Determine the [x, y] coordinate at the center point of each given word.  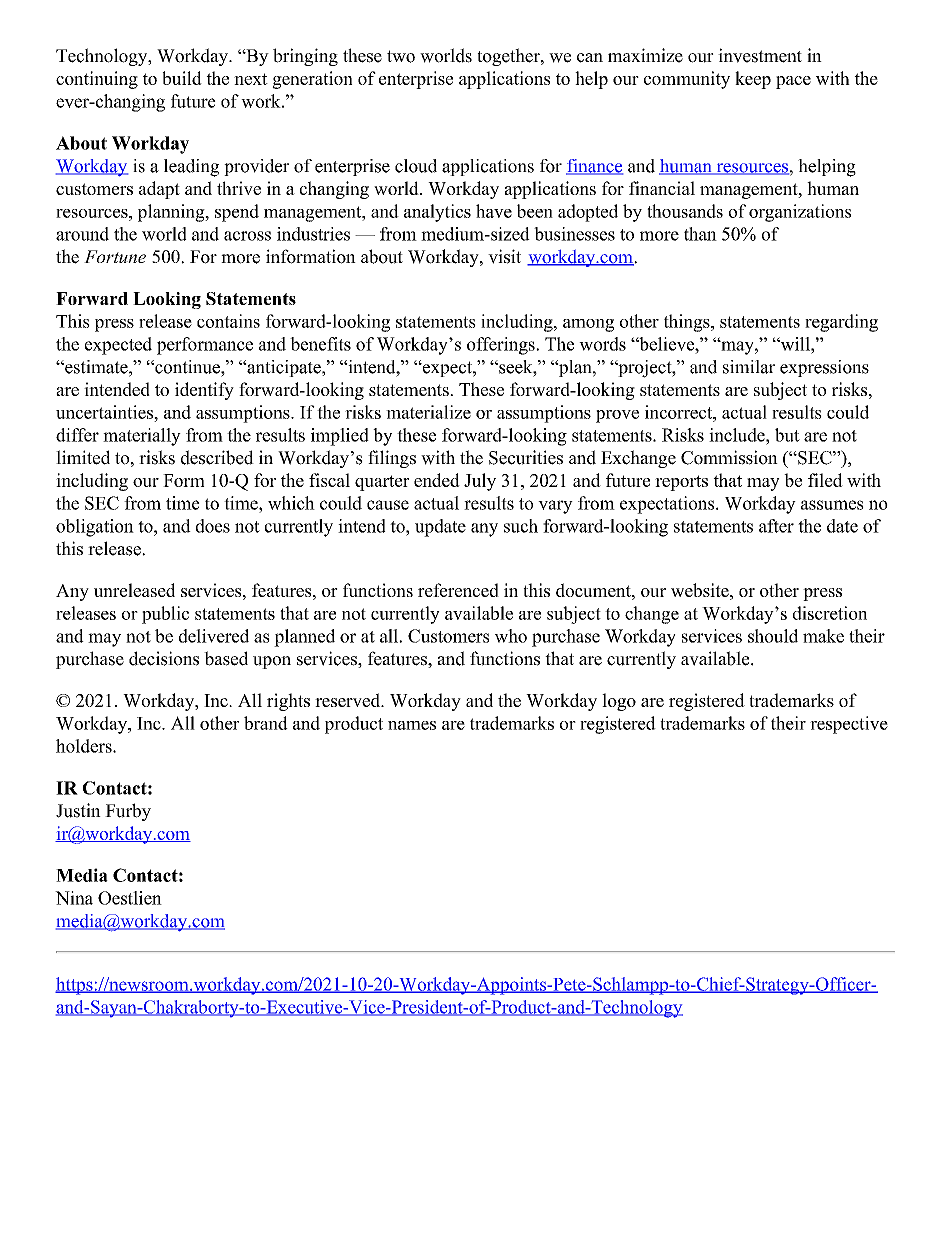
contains [228, 321]
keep [753, 80]
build [182, 78]
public [165, 615]
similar [749, 367]
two [401, 56]
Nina [74, 898]
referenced [458, 590]
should [773, 636]
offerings [502, 346]
